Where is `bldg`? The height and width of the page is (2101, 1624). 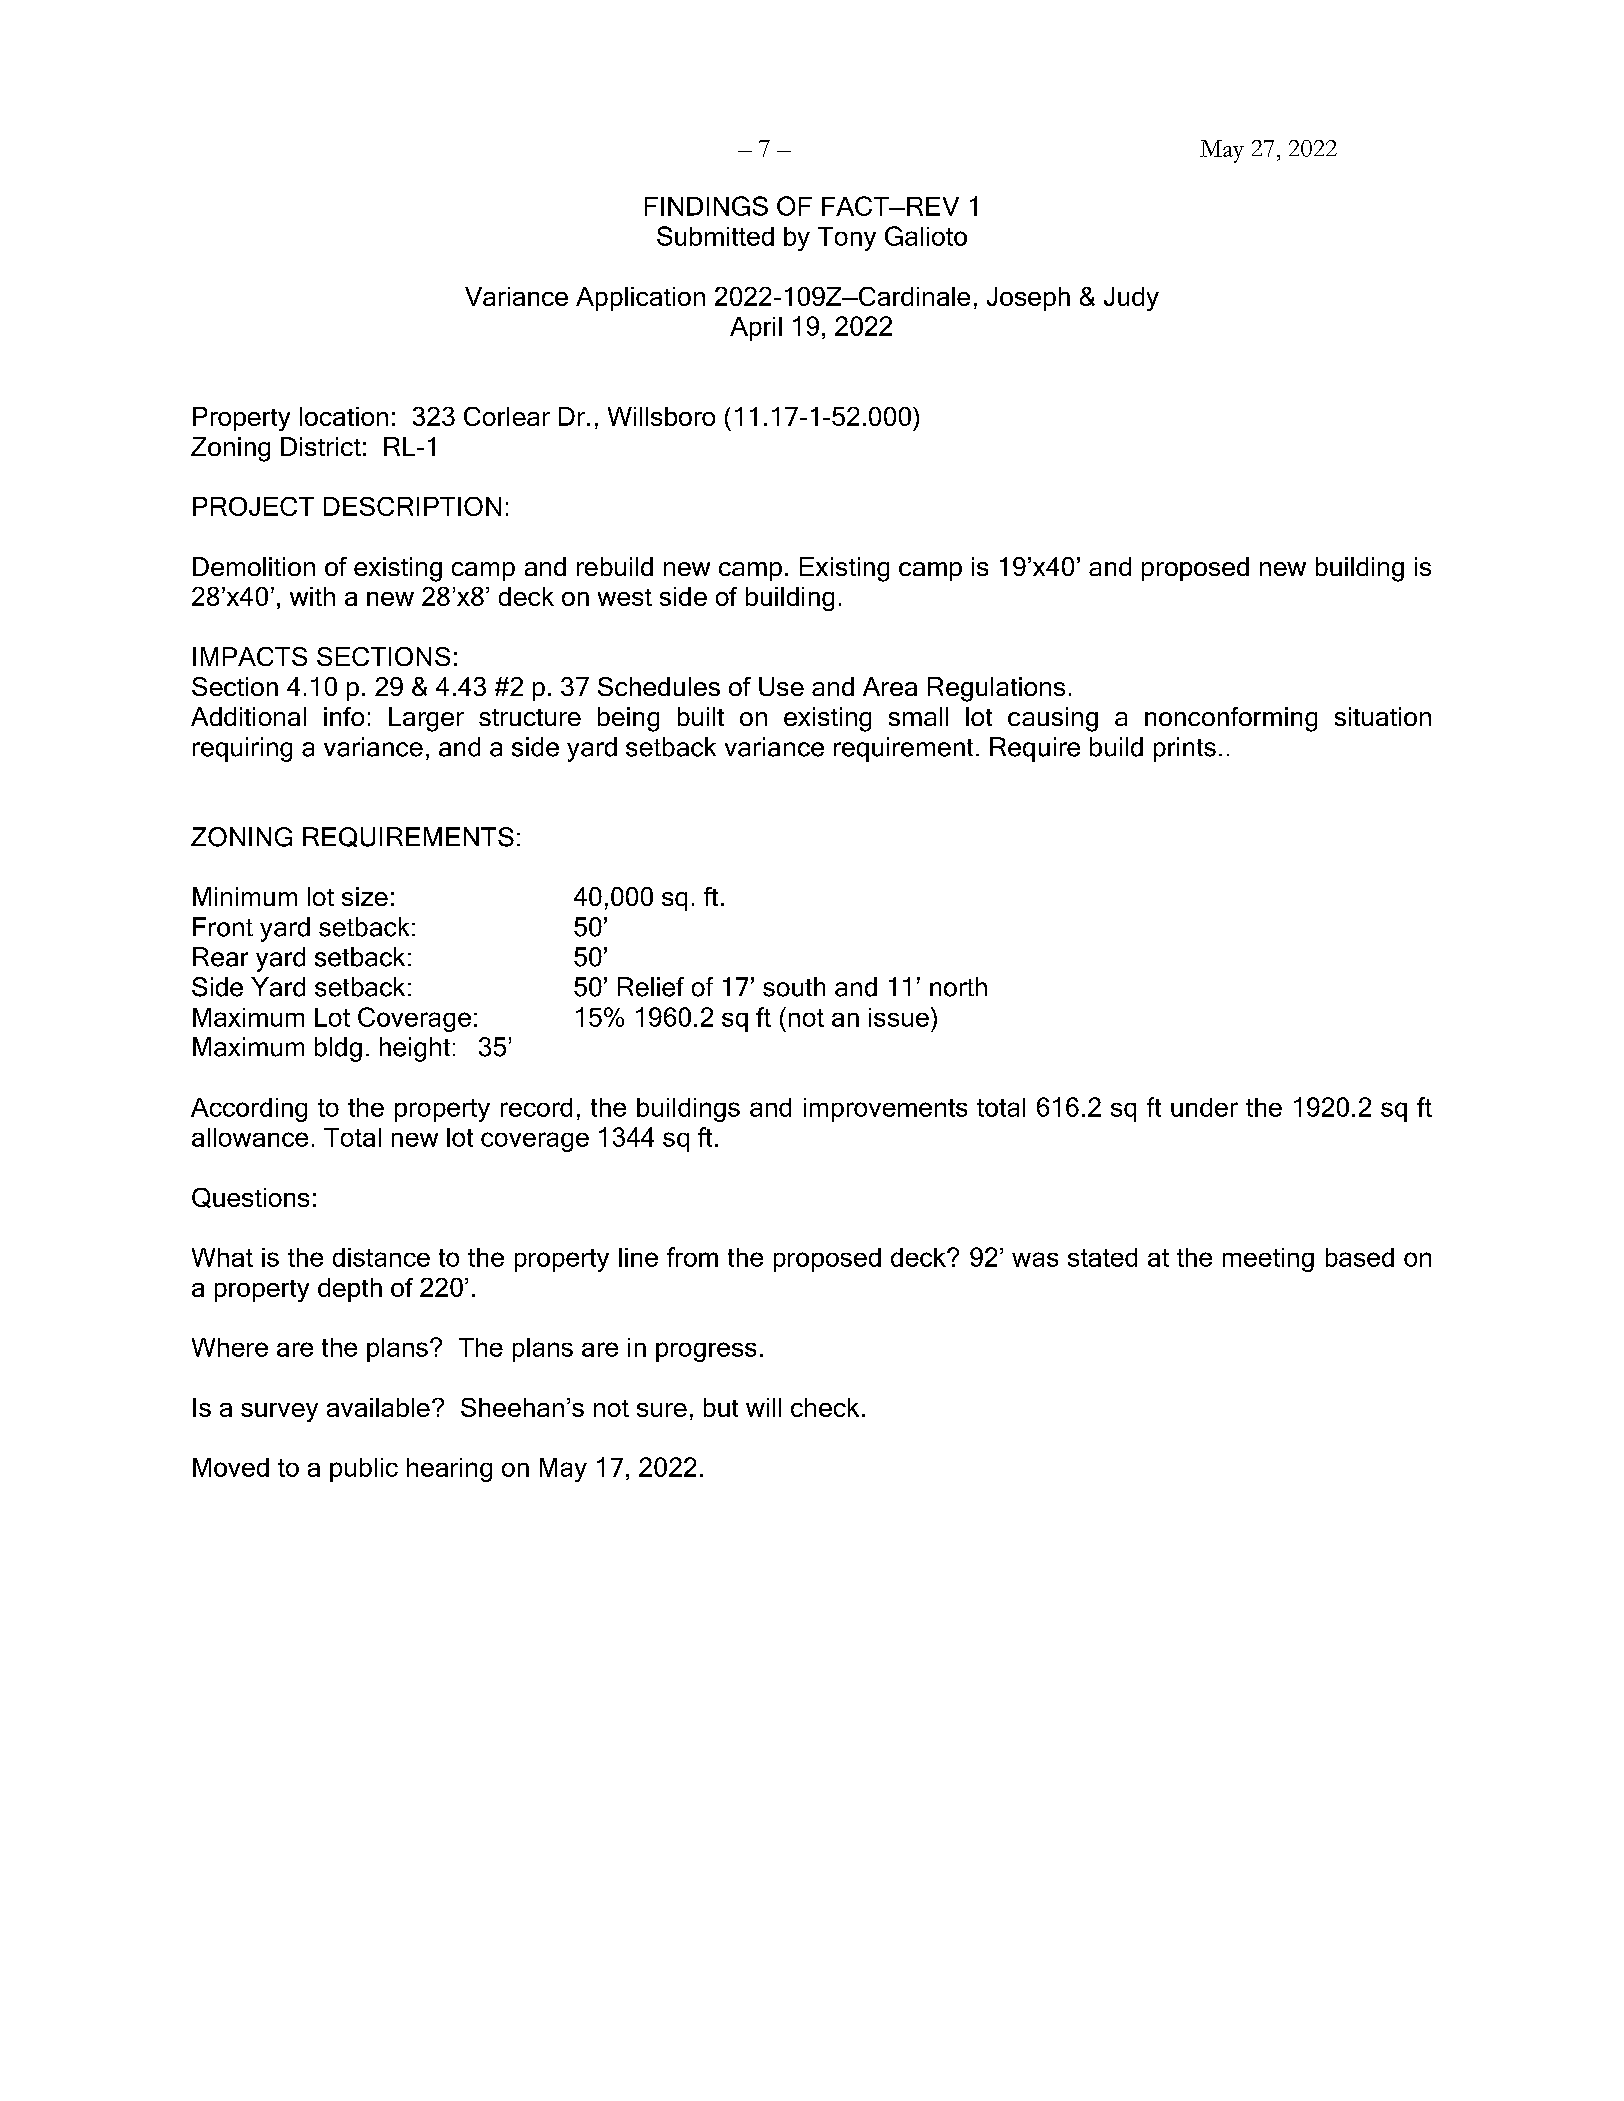
bldg is located at coordinates (338, 1049).
